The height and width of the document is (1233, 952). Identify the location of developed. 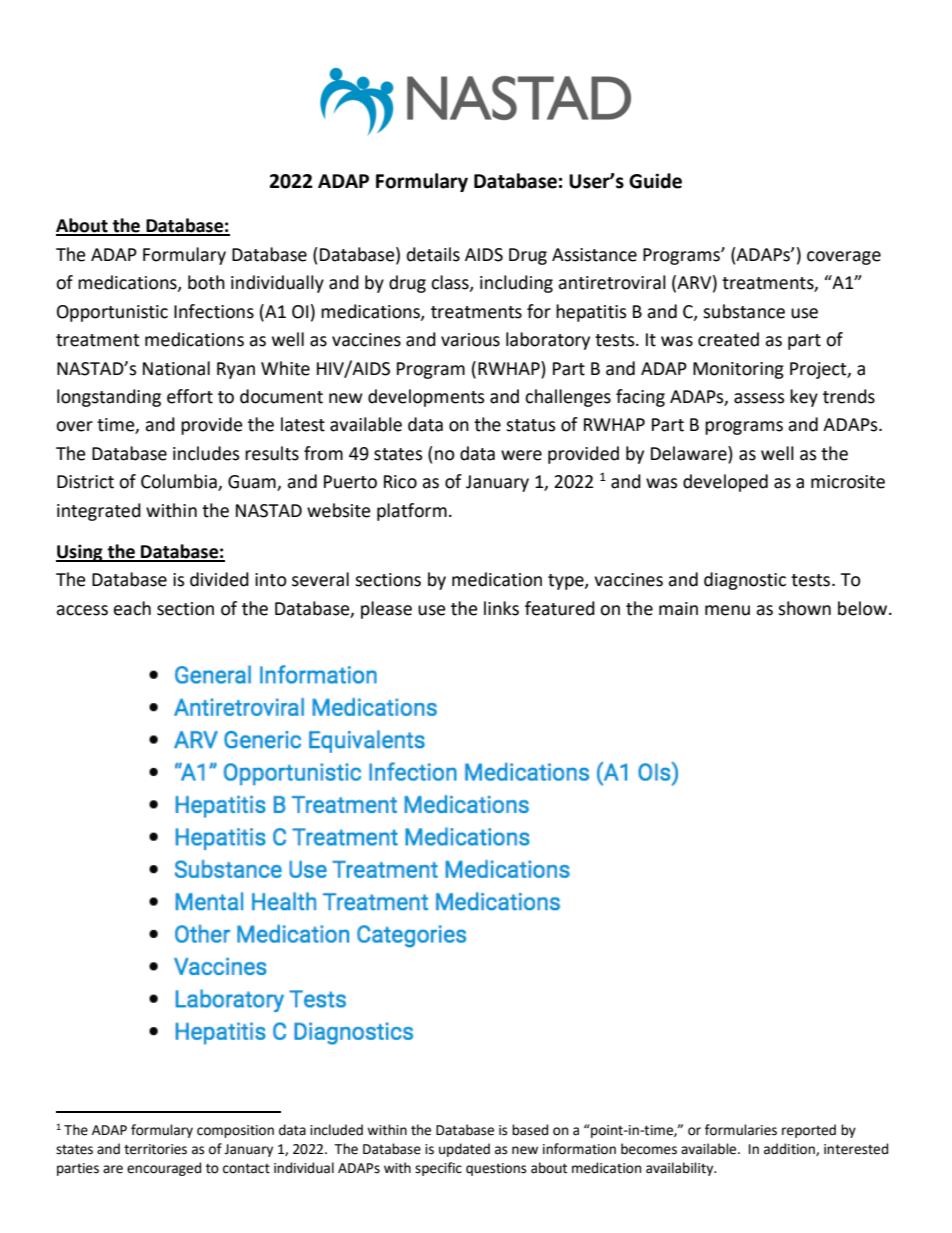
(725, 483).
